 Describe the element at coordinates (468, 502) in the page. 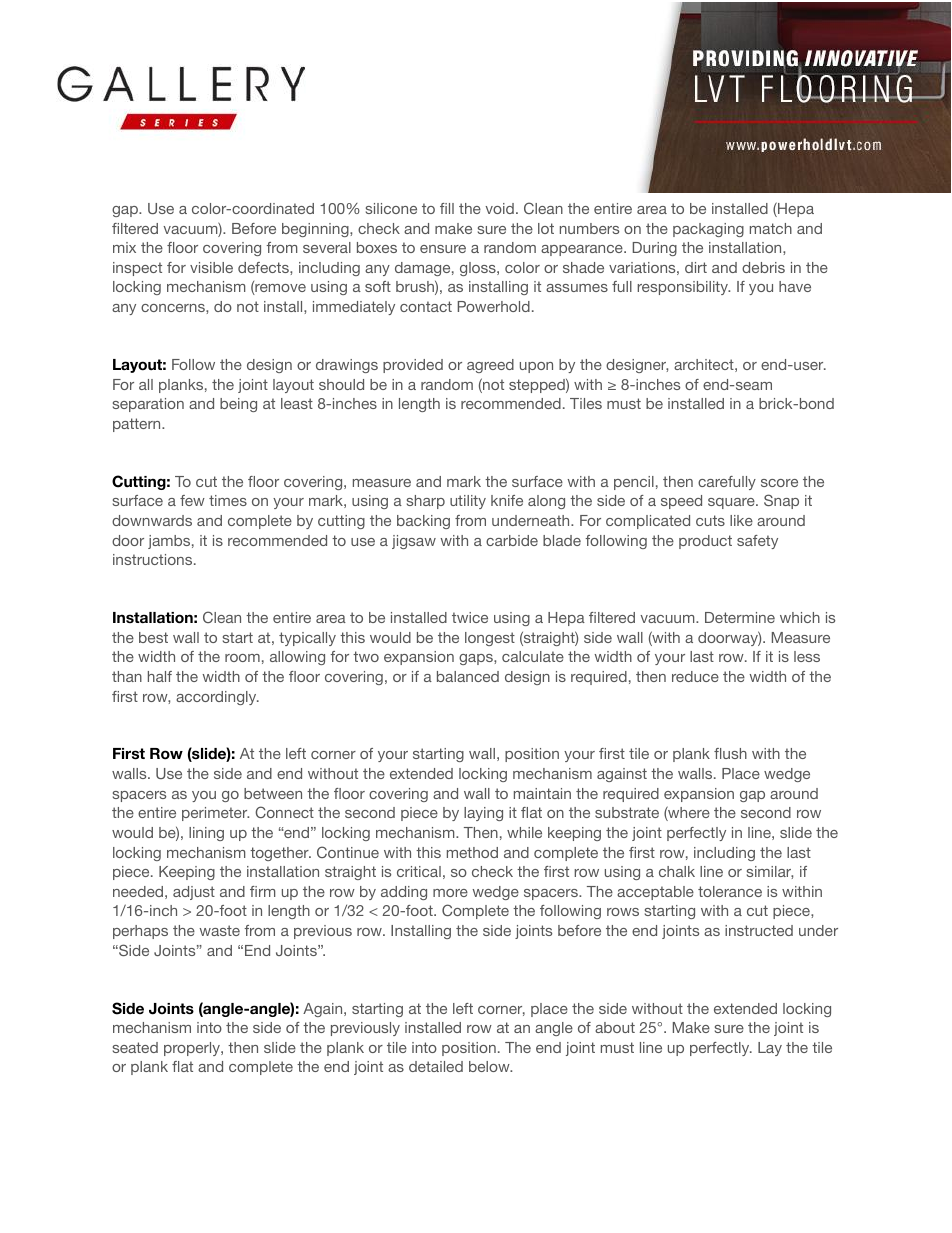

I see `utility` at that location.
